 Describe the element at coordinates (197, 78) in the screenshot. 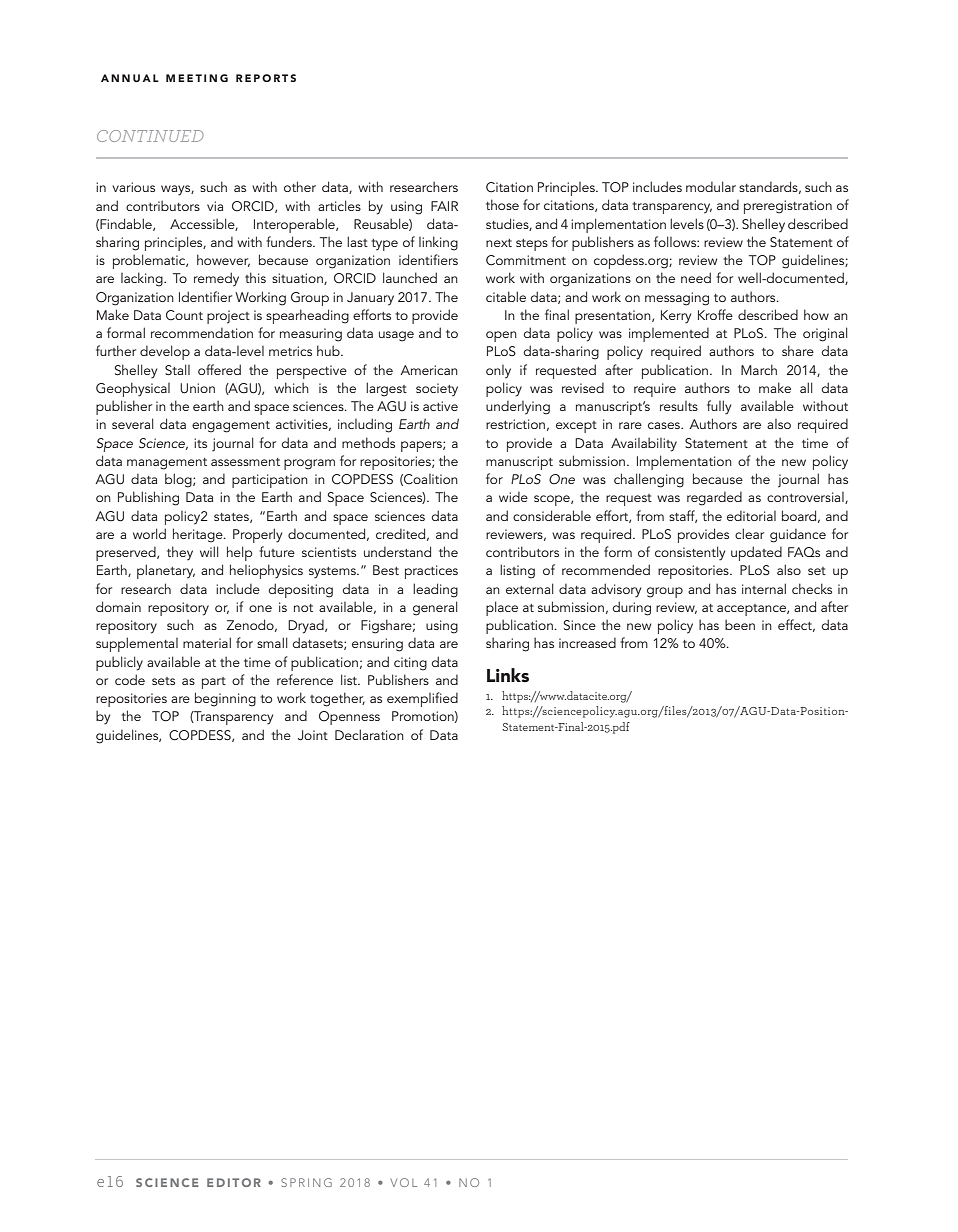

I see `MEETING` at that location.
